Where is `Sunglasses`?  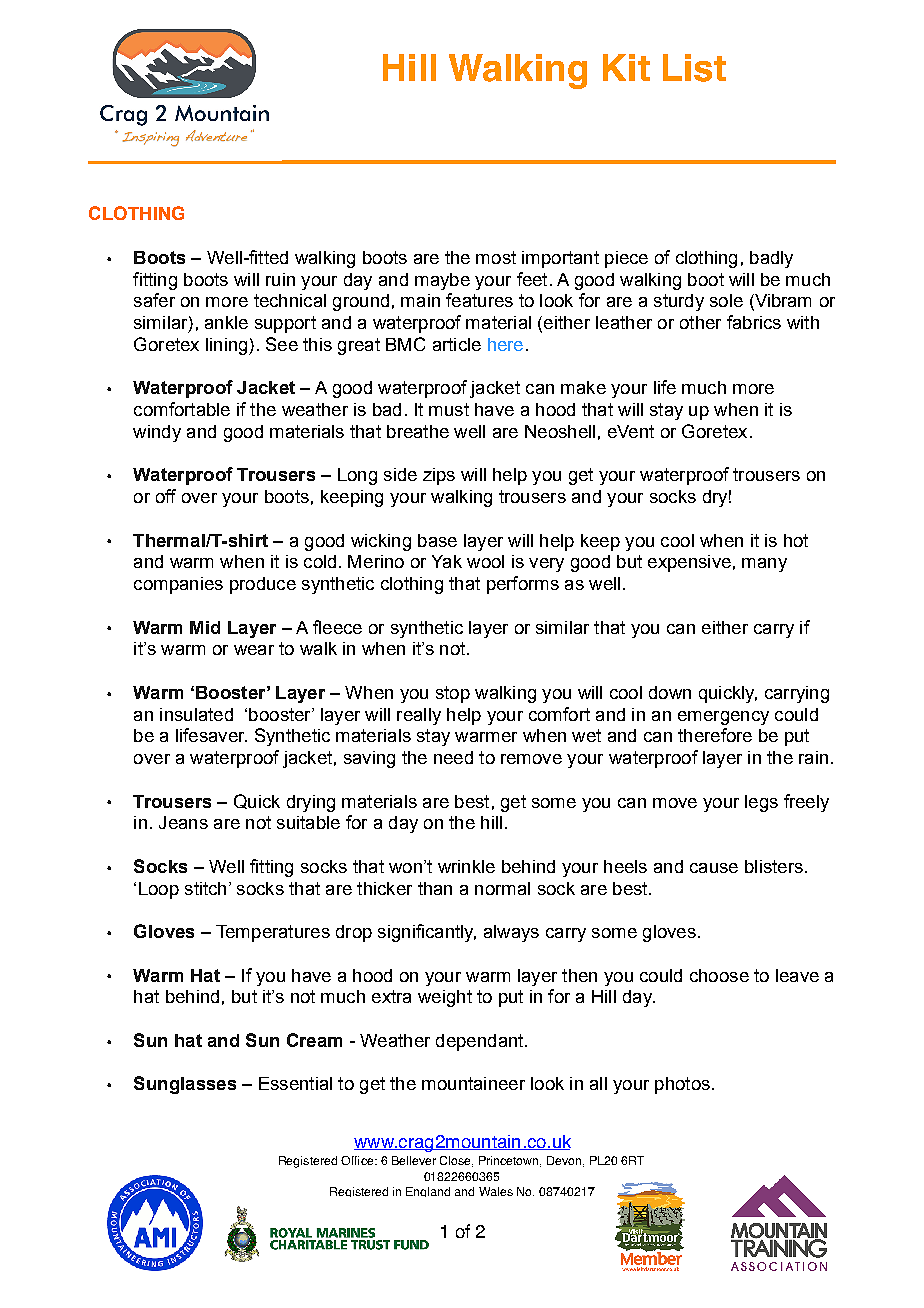 Sunglasses is located at coordinates (185, 1085).
